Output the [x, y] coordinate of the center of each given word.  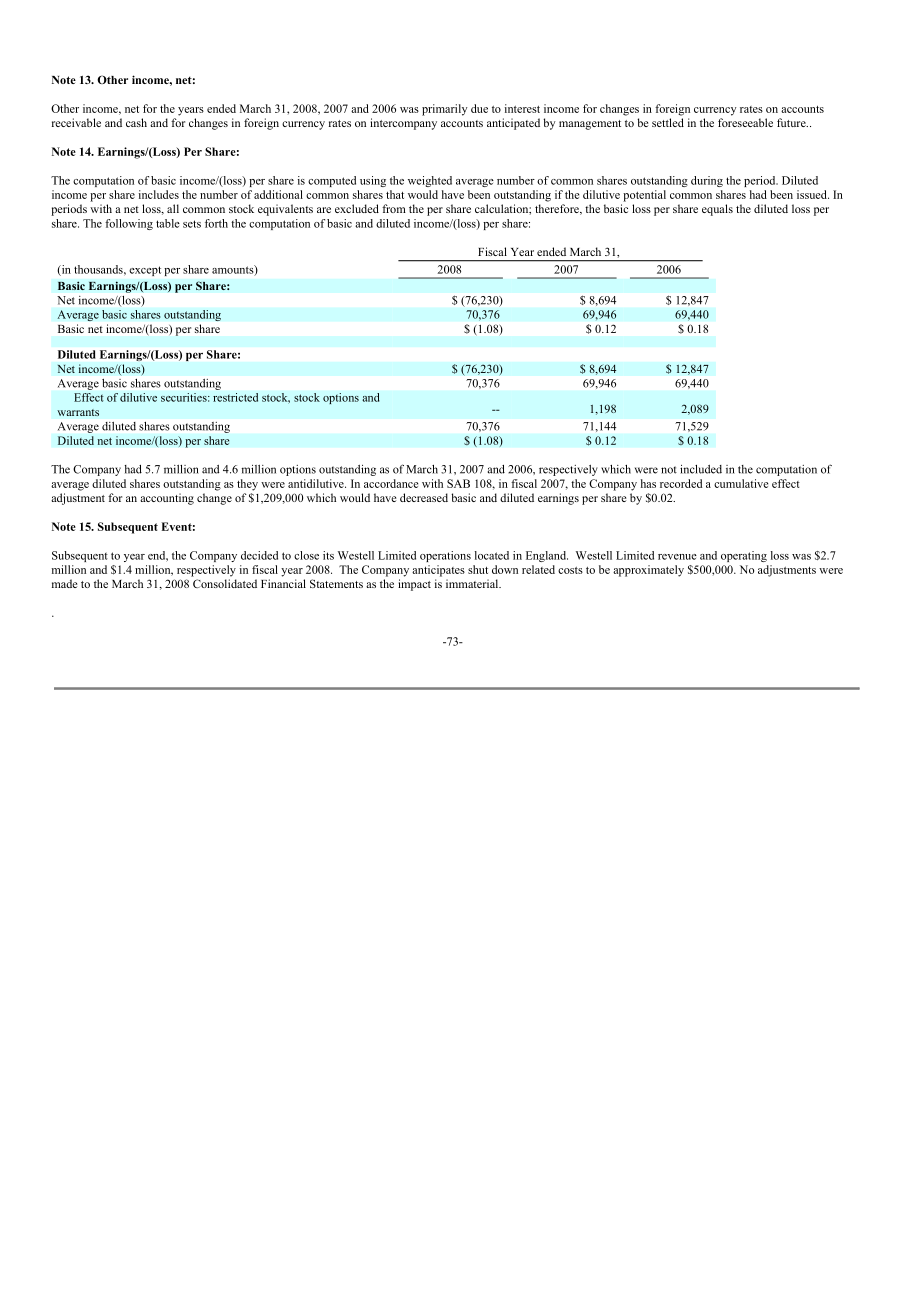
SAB [458, 483]
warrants [78, 412]
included [701, 469]
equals [717, 210]
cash [136, 122]
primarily [445, 110]
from [394, 208]
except [145, 271]
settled [668, 122]
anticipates [438, 571]
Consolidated [225, 583]
